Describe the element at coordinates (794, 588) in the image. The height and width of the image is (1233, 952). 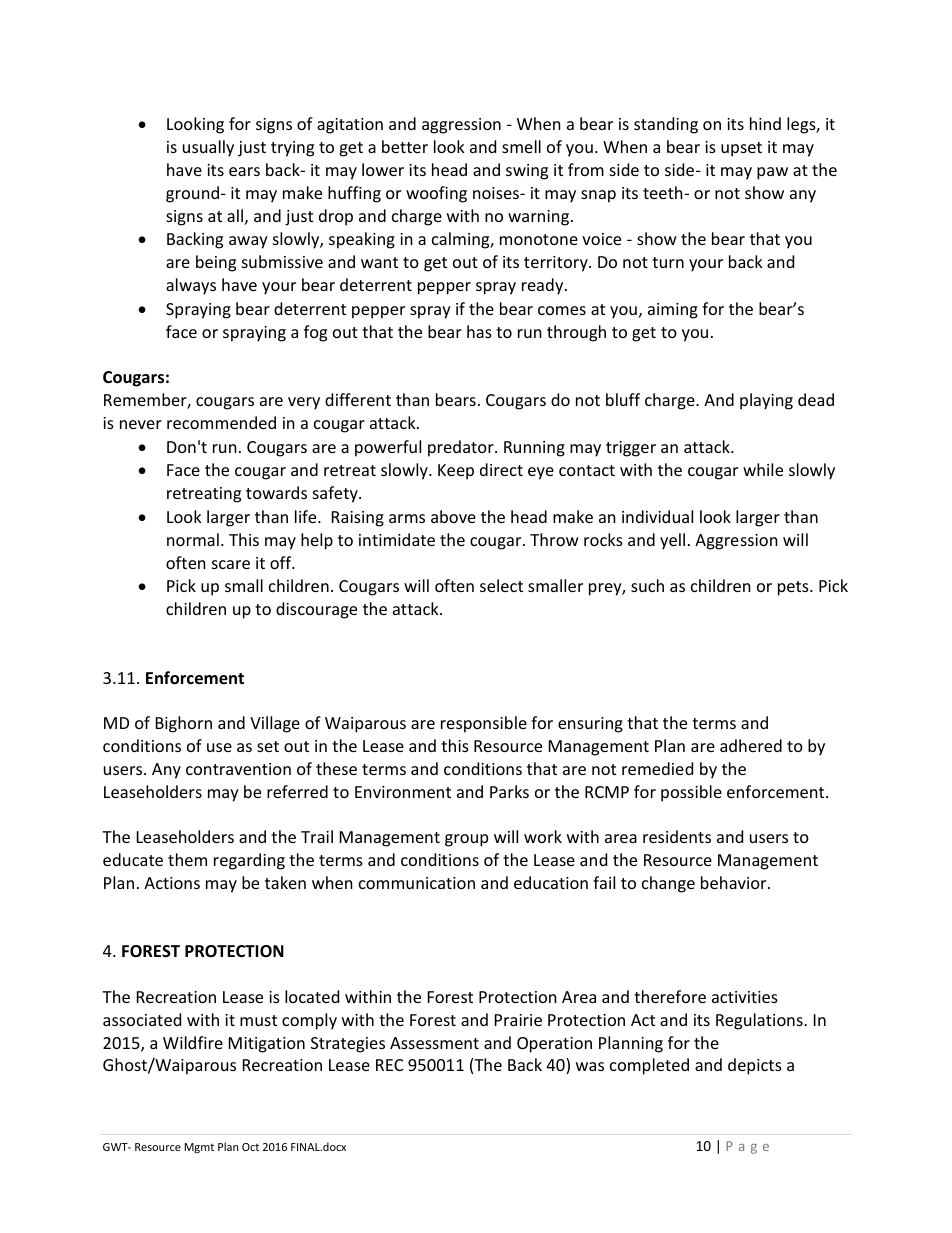
I see `pets` at that location.
